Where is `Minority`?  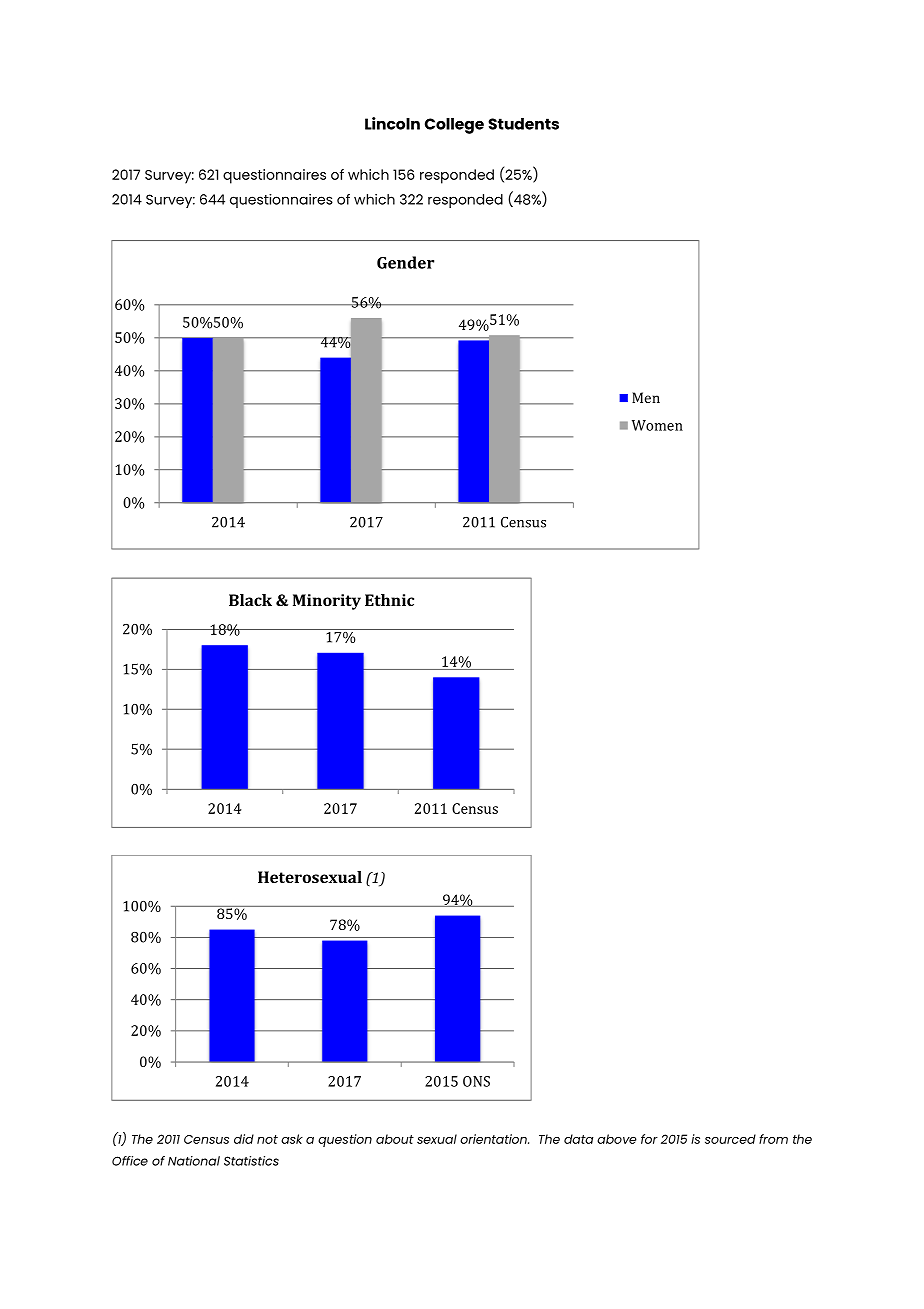 Minority is located at coordinates (327, 602).
